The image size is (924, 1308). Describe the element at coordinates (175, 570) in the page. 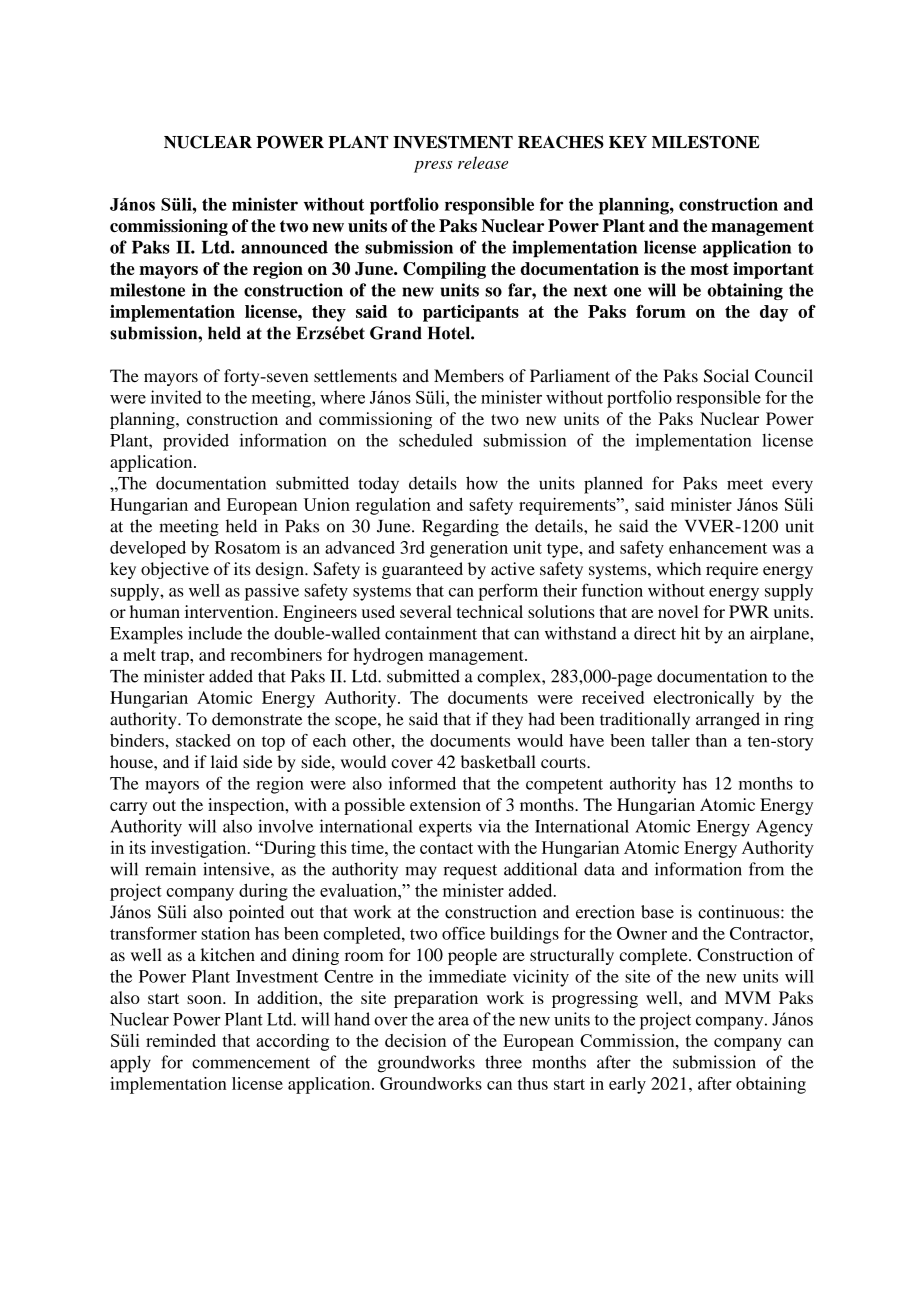

I see `objective` at that location.
